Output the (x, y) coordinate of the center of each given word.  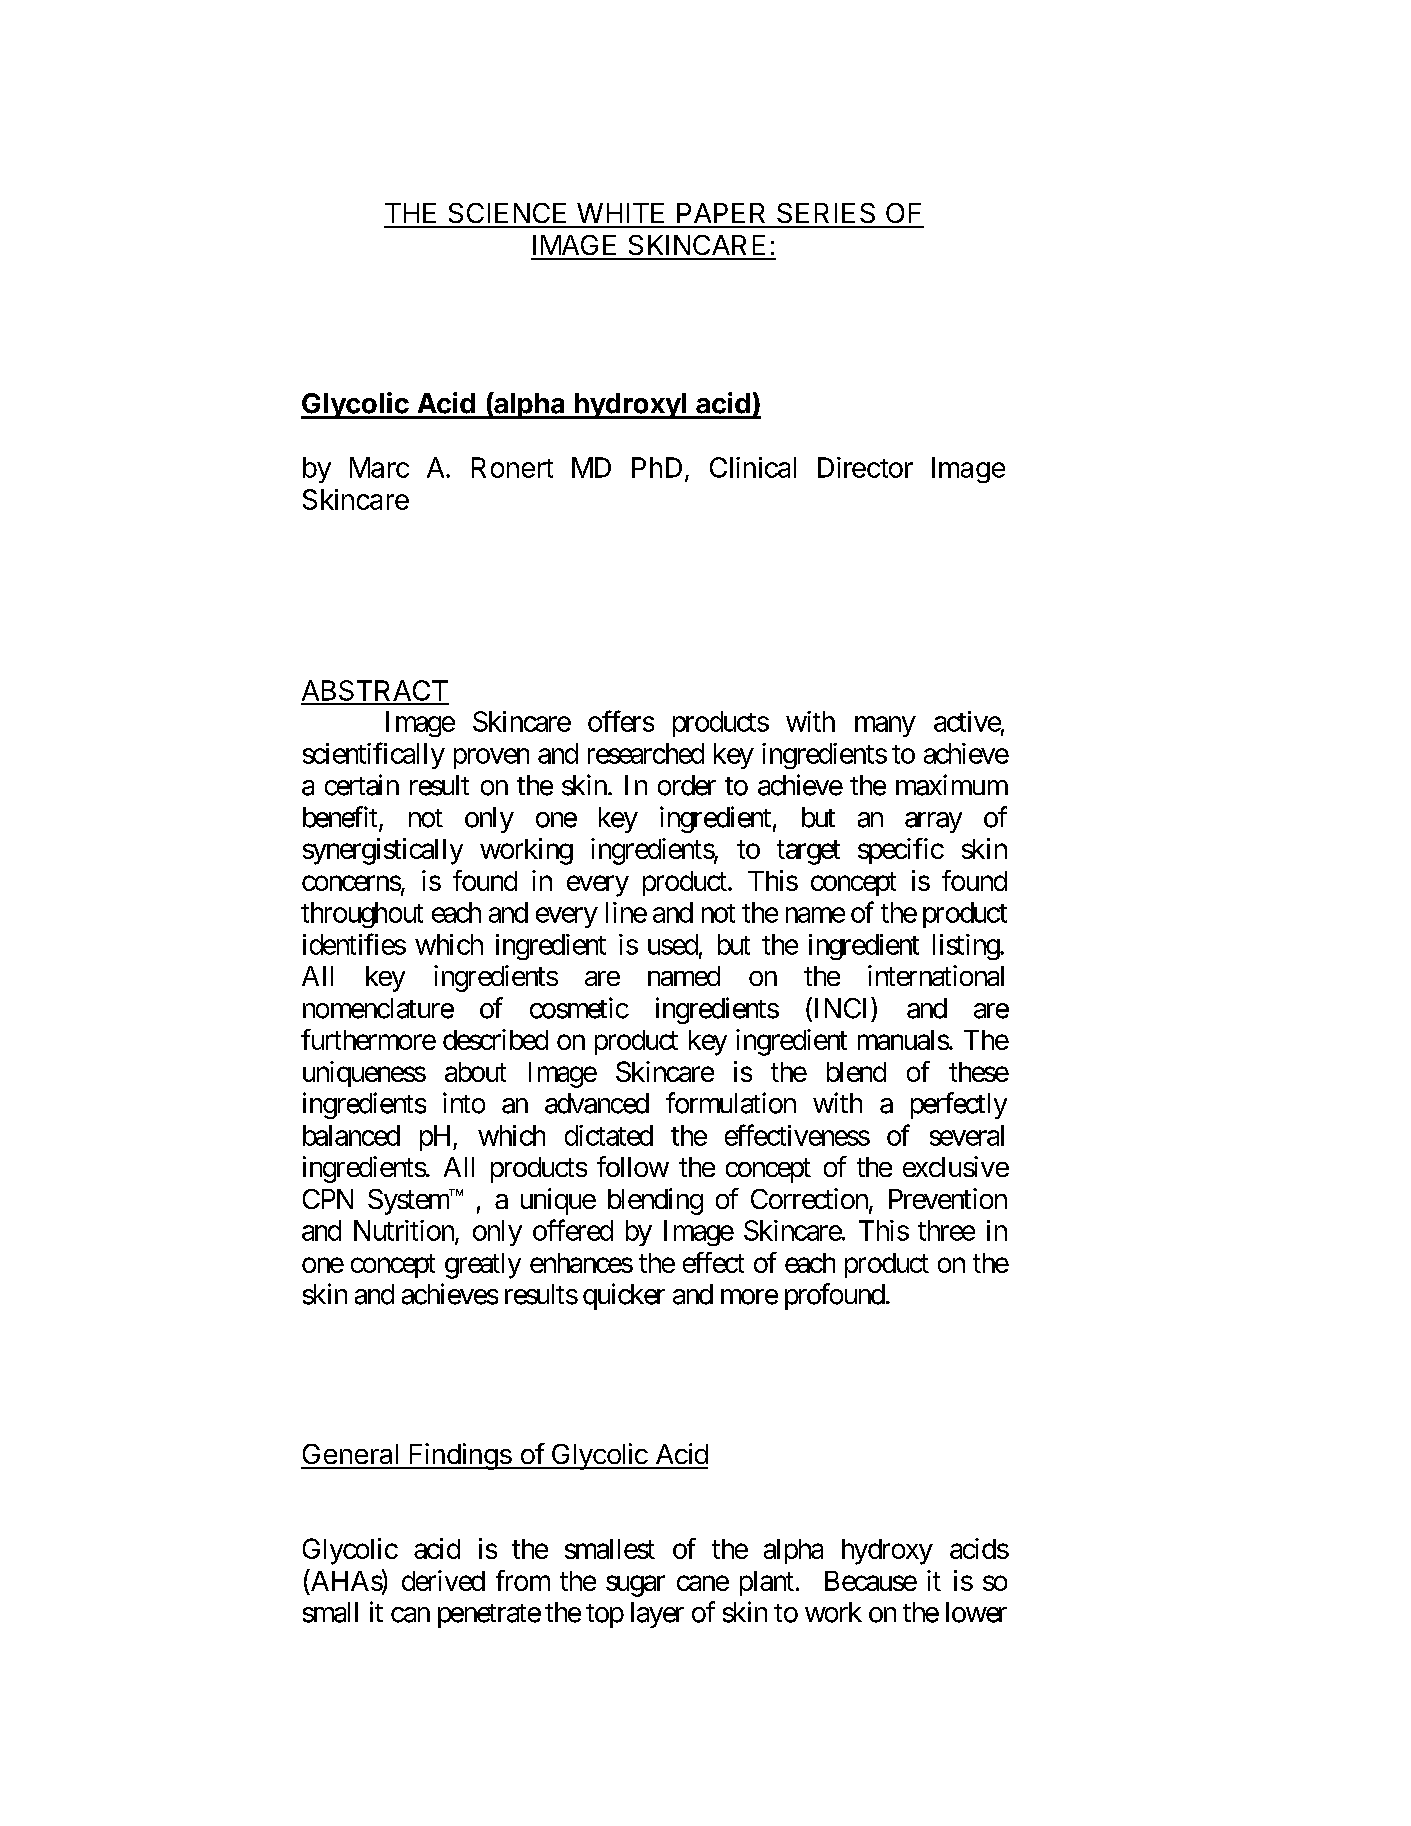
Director (865, 467)
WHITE (620, 213)
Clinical (753, 467)
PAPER (721, 213)
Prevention (948, 1198)
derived (443, 1580)
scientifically (374, 755)
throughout (362, 915)
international (936, 975)
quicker (624, 1296)
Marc (379, 467)
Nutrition (405, 1231)
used (673, 944)
